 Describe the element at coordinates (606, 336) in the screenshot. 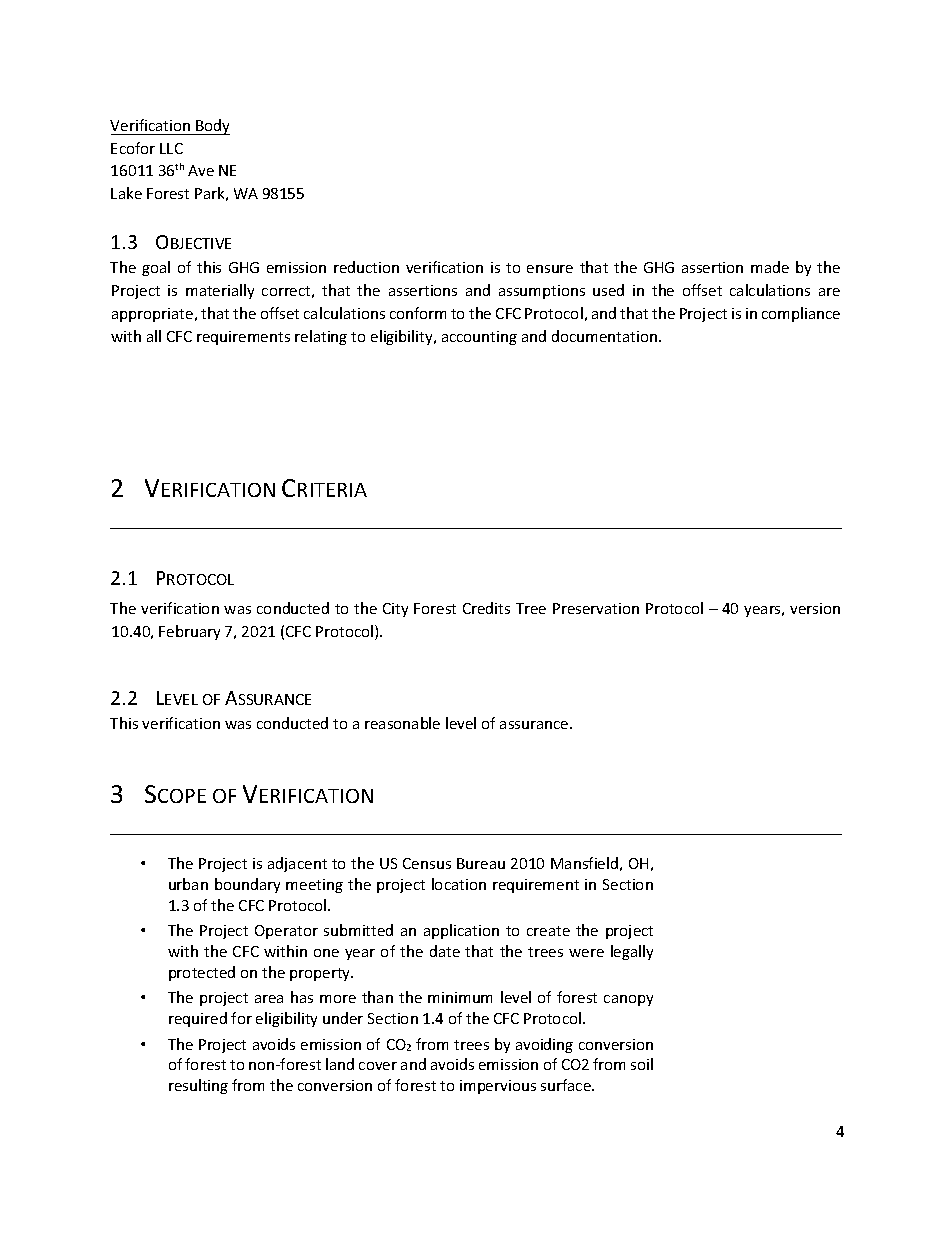

I see `documentation` at that location.
